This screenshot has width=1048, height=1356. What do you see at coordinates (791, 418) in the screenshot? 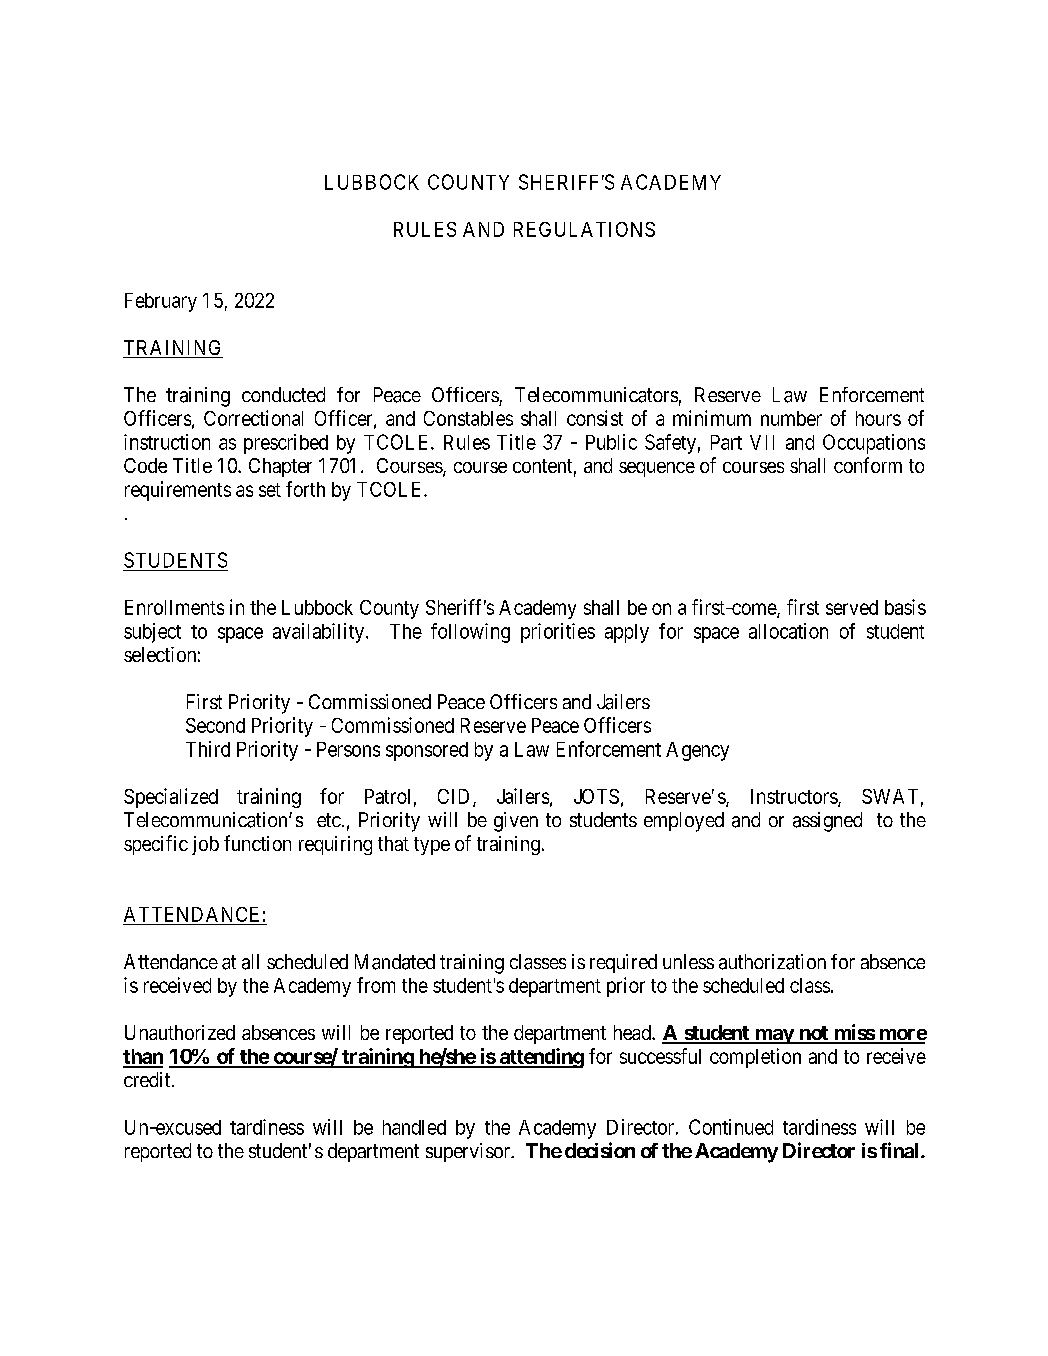
I see `number` at bounding box center [791, 418].
